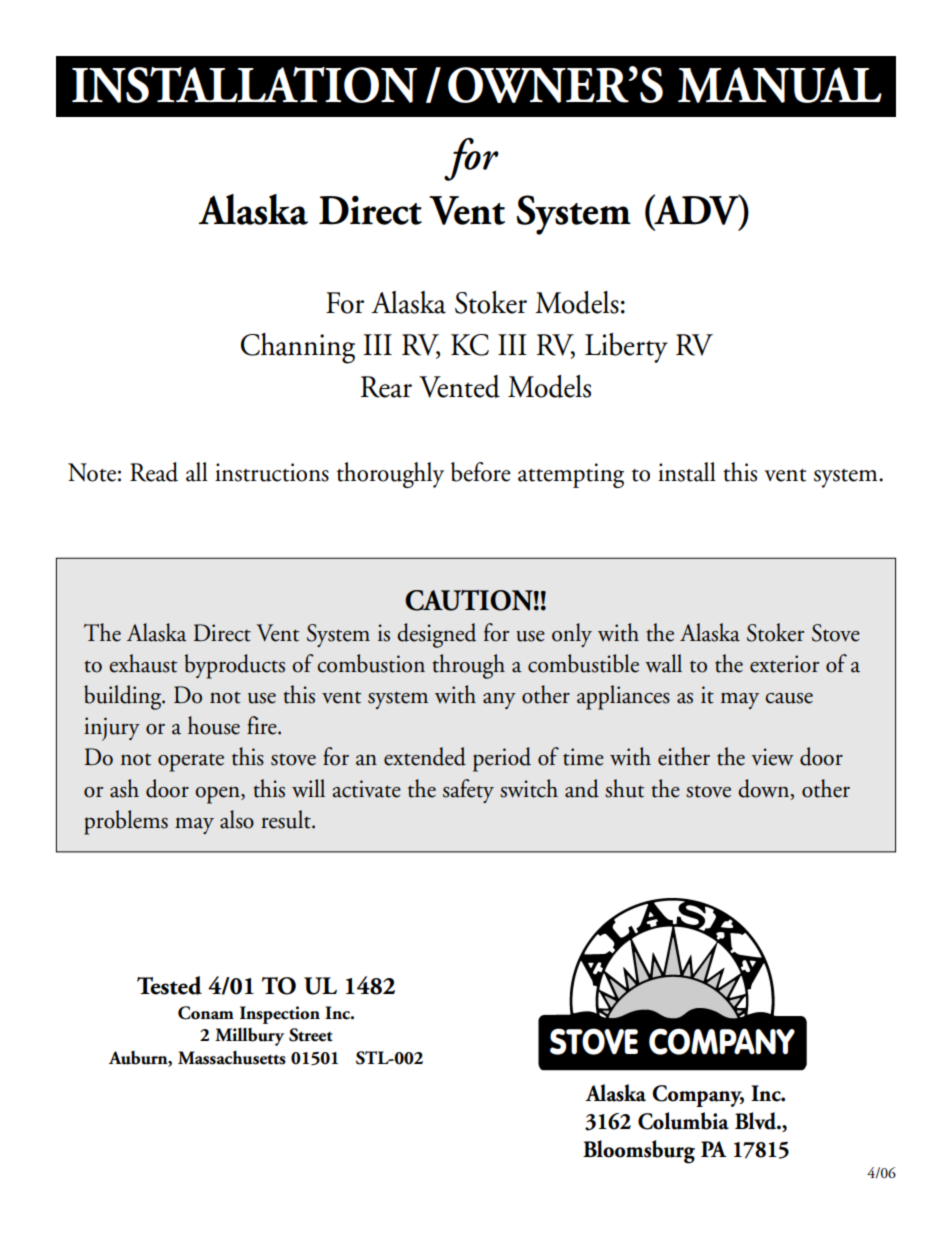 The image size is (952, 1233). What do you see at coordinates (425, 756) in the image?
I see `extended` at bounding box center [425, 756].
